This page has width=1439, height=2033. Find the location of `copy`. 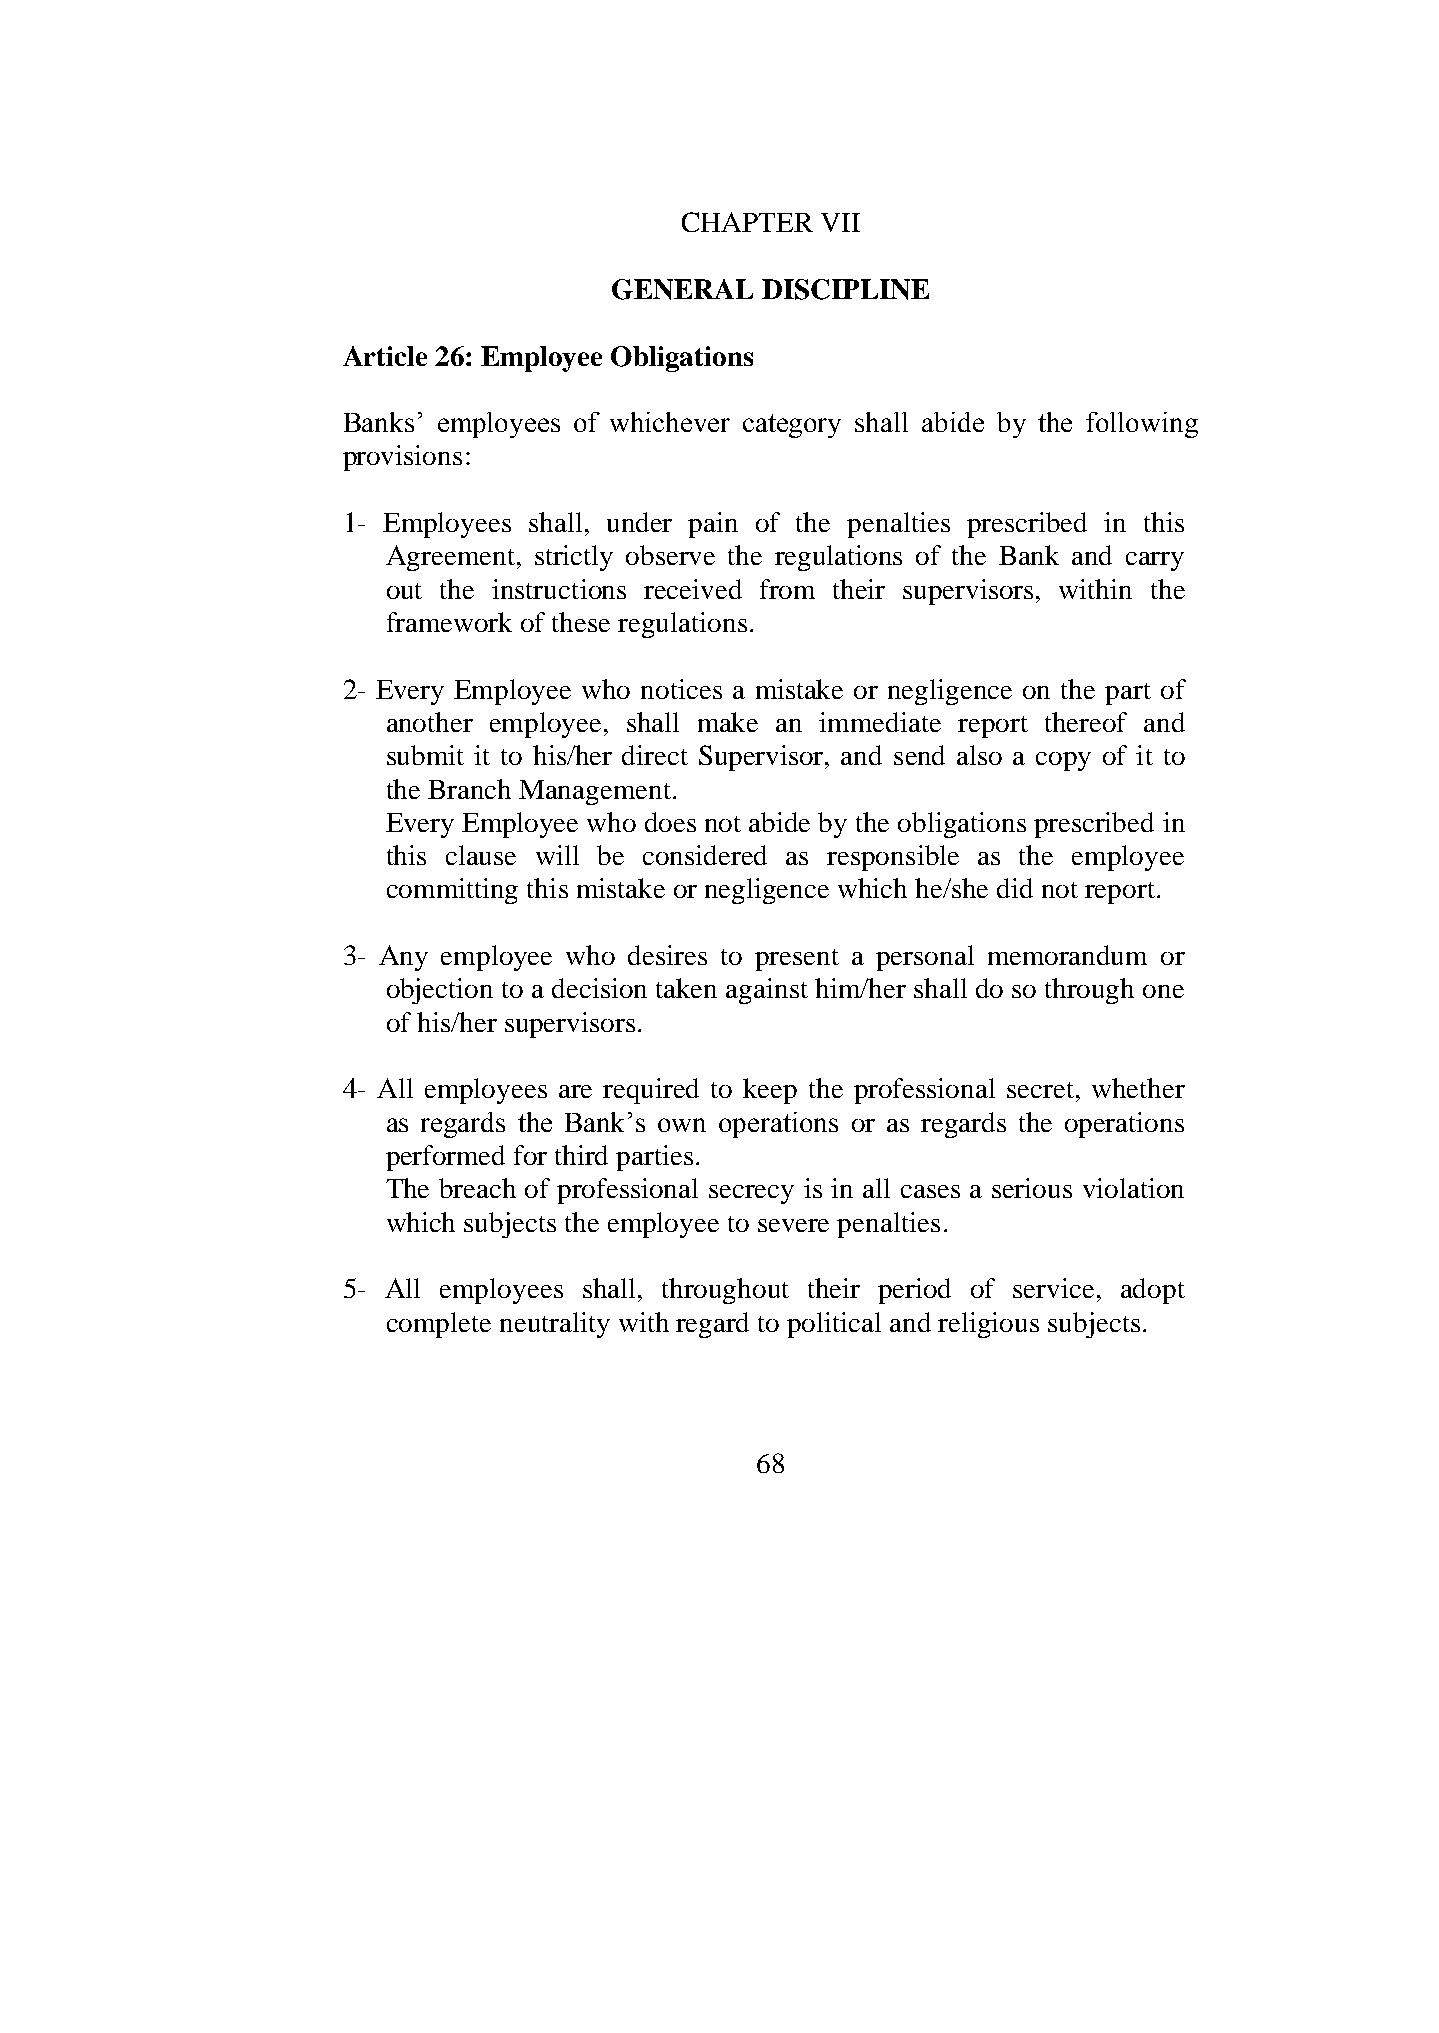

copy is located at coordinates (1063, 761).
